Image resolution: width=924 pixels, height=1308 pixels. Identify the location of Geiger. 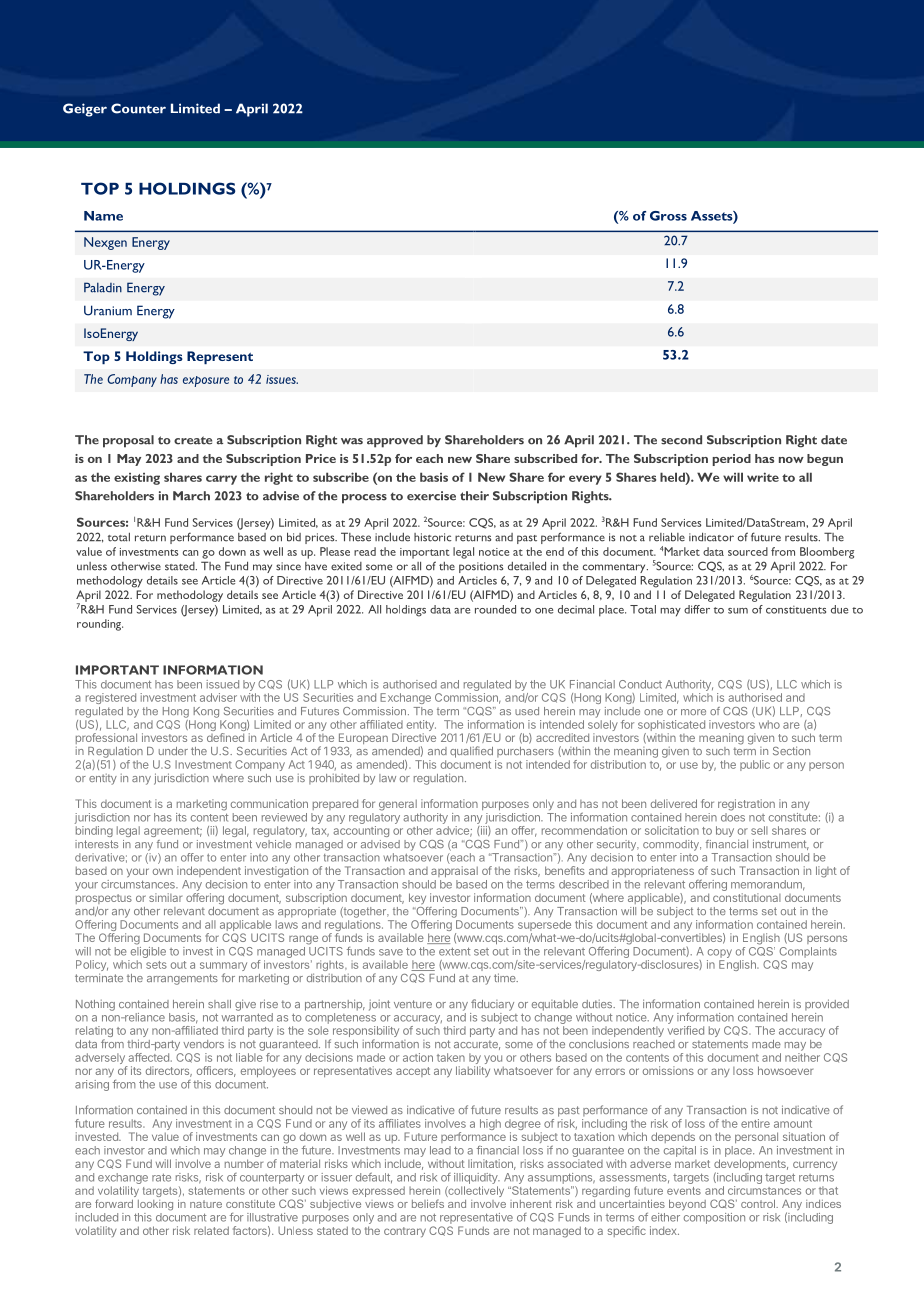
(85, 110).
